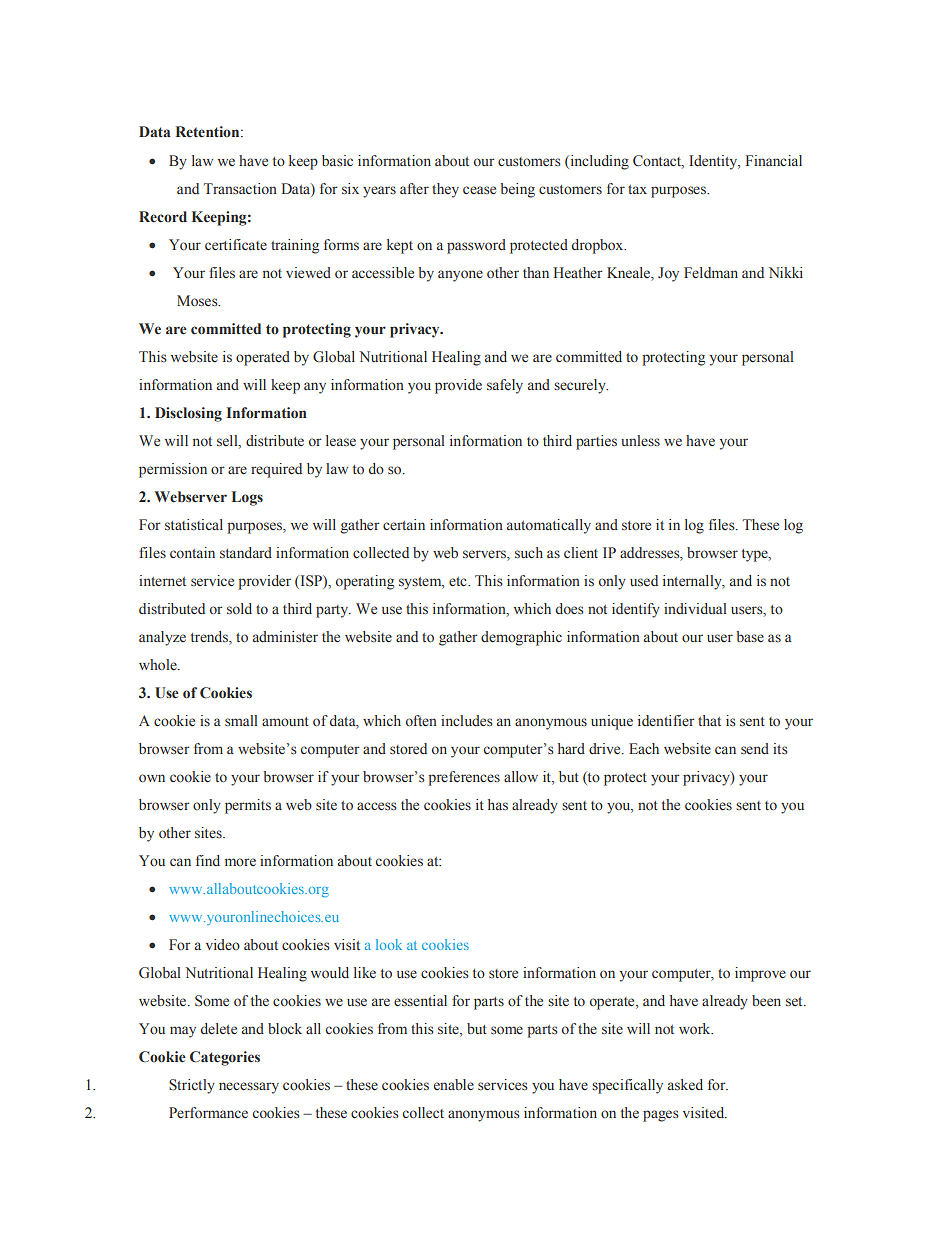 This image has width=952, height=1233. What do you see at coordinates (479, 190) in the image?
I see `cease` at bounding box center [479, 190].
